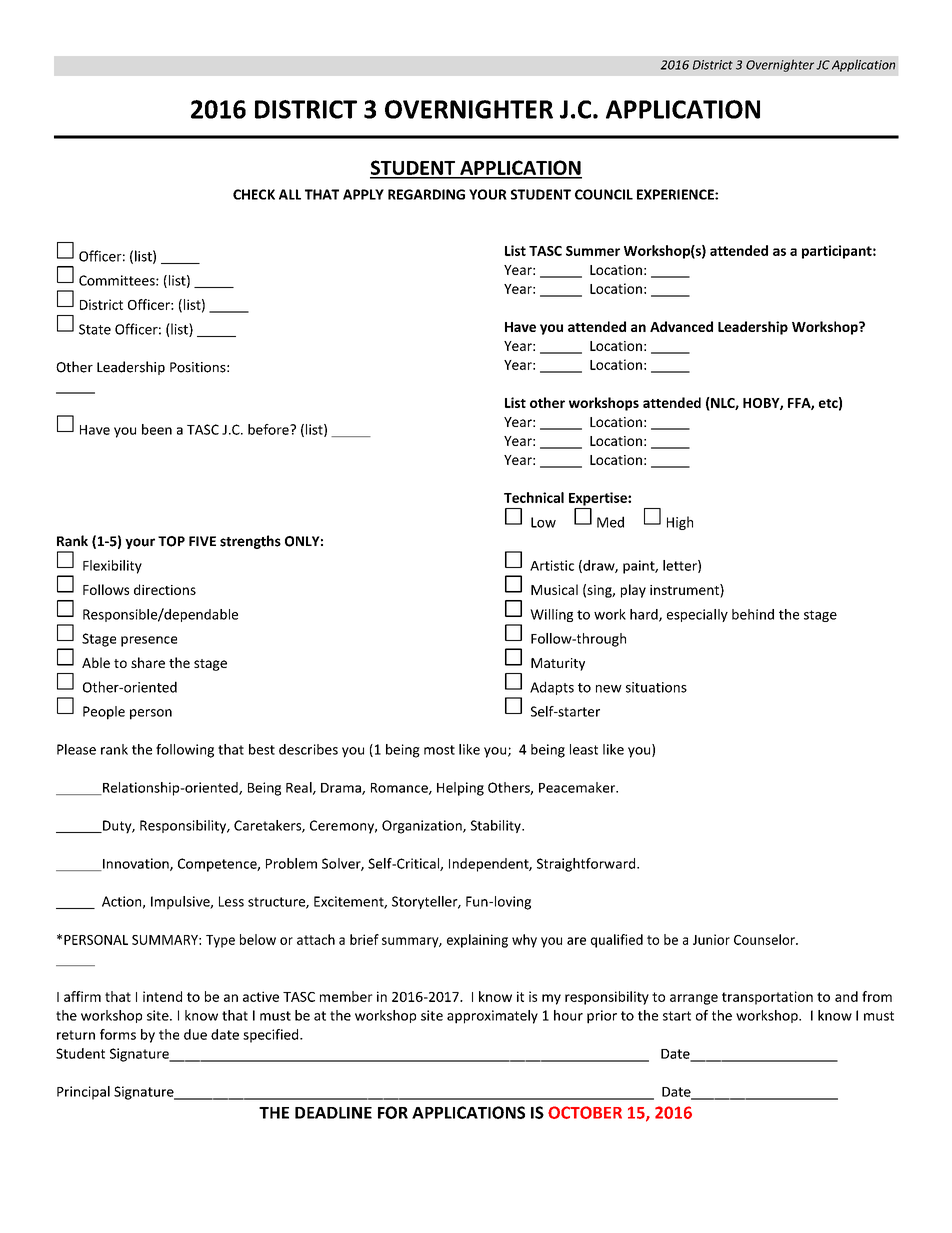 The height and width of the screenshot is (1233, 952). I want to click on Principal, so click(83, 1093).
